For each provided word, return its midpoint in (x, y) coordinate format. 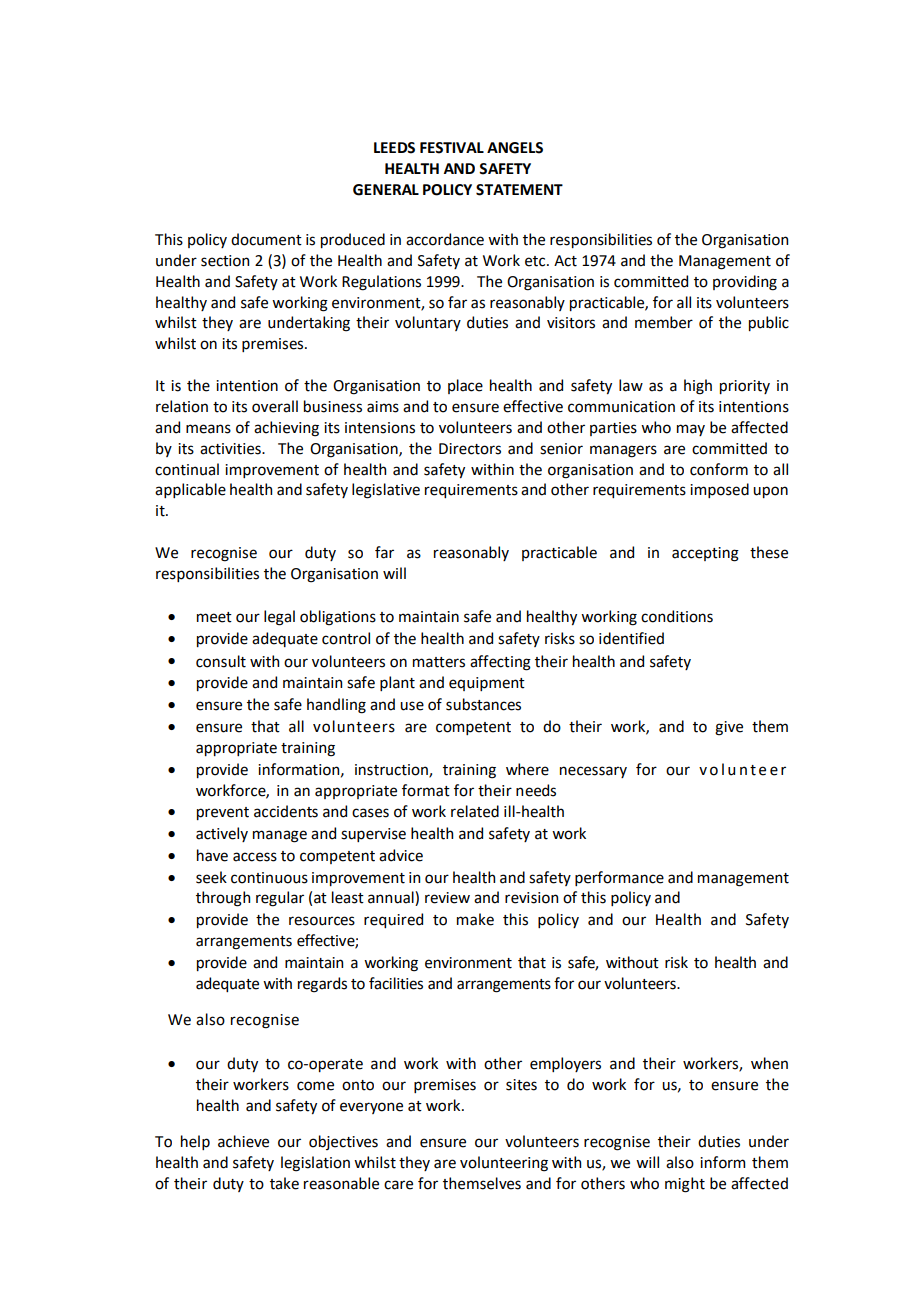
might (685, 1185)
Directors (470, 449)
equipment (487, 684)
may (691, 430)
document (266, 239)
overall (275, 406)
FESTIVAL (452, 148)
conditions (677, 616)
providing (745, 283)
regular (280, 899)
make (475, 919)
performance (619, 878)
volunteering (504, 1164)
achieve (243, 1141)
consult (221, 661)
